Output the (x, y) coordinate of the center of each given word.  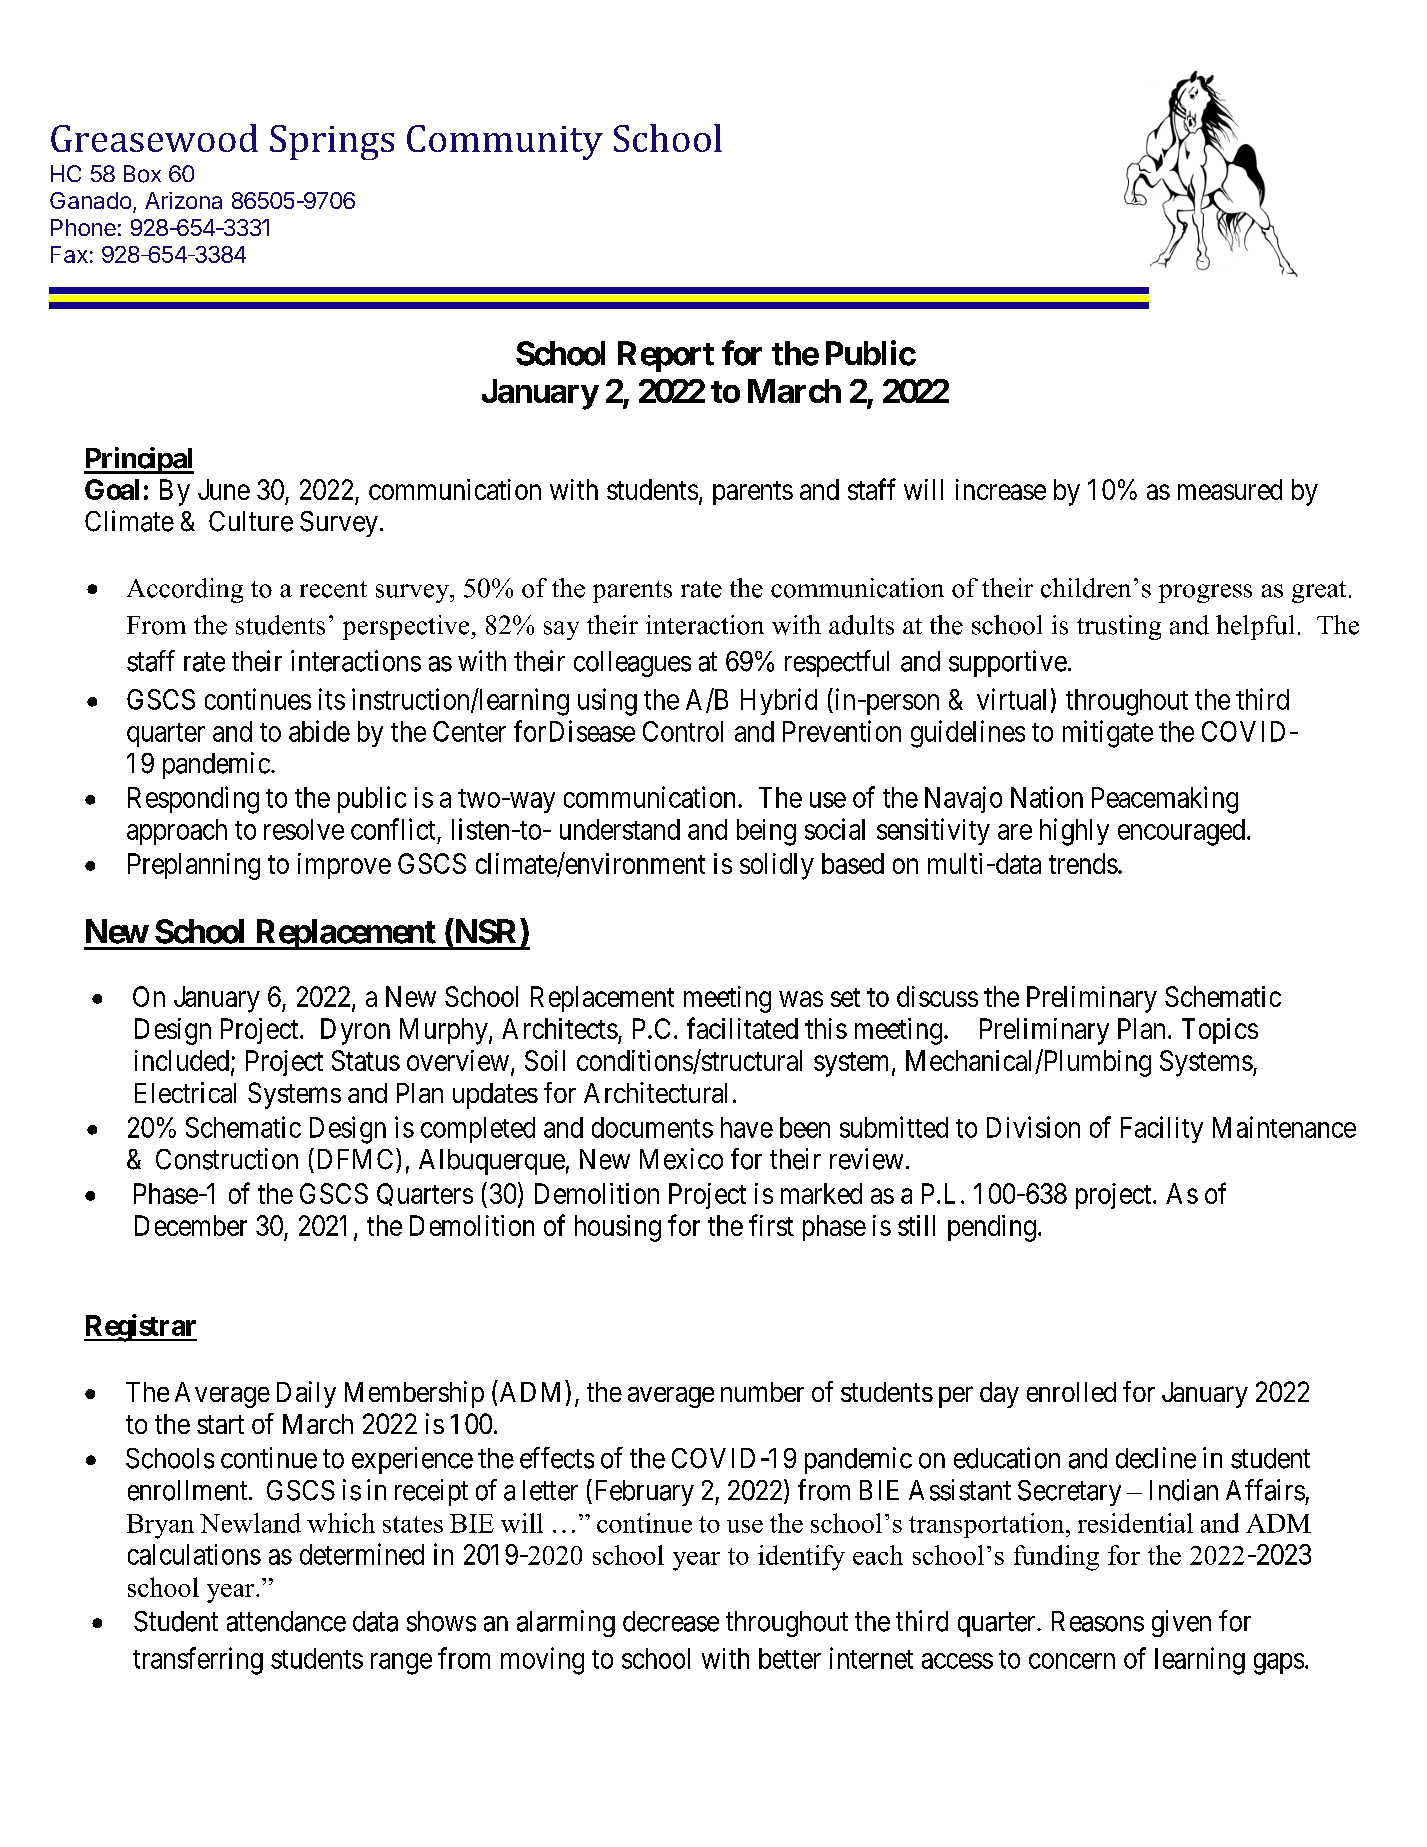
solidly (777, 866)
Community (505, 142)
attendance (286, 1621)
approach (177, 832)
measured (1230, 489)
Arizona (183, 200)
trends (1083, 863)
